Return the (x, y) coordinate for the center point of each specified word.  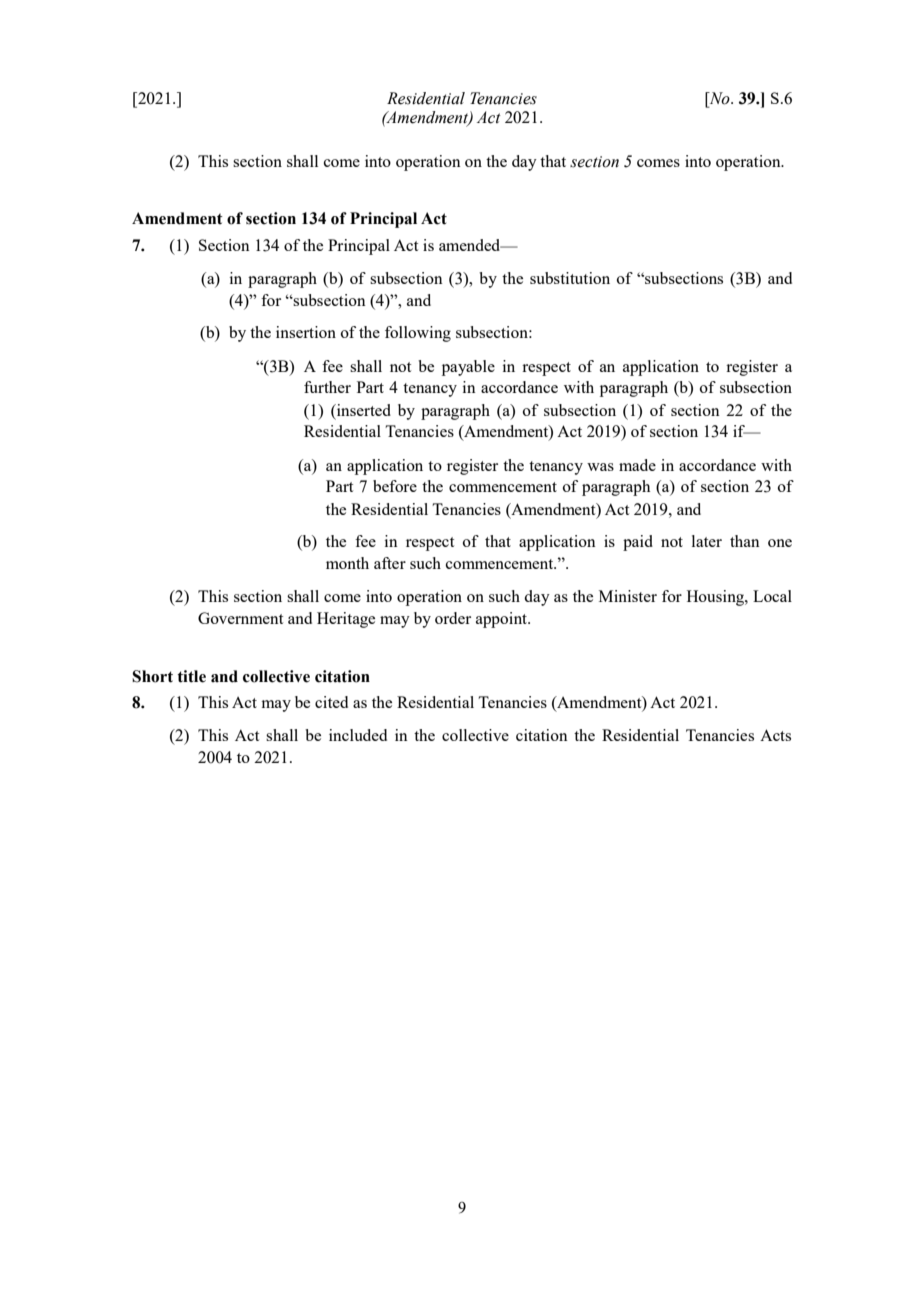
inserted (363, 410)
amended (471, 245)
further (327, 387)
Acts (775, 735)
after (390, 563)
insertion (306, 332)
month (347, 563)
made (637, 465)
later (707, 541)
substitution (570, 278)
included (358, 735)
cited (331, 702)
